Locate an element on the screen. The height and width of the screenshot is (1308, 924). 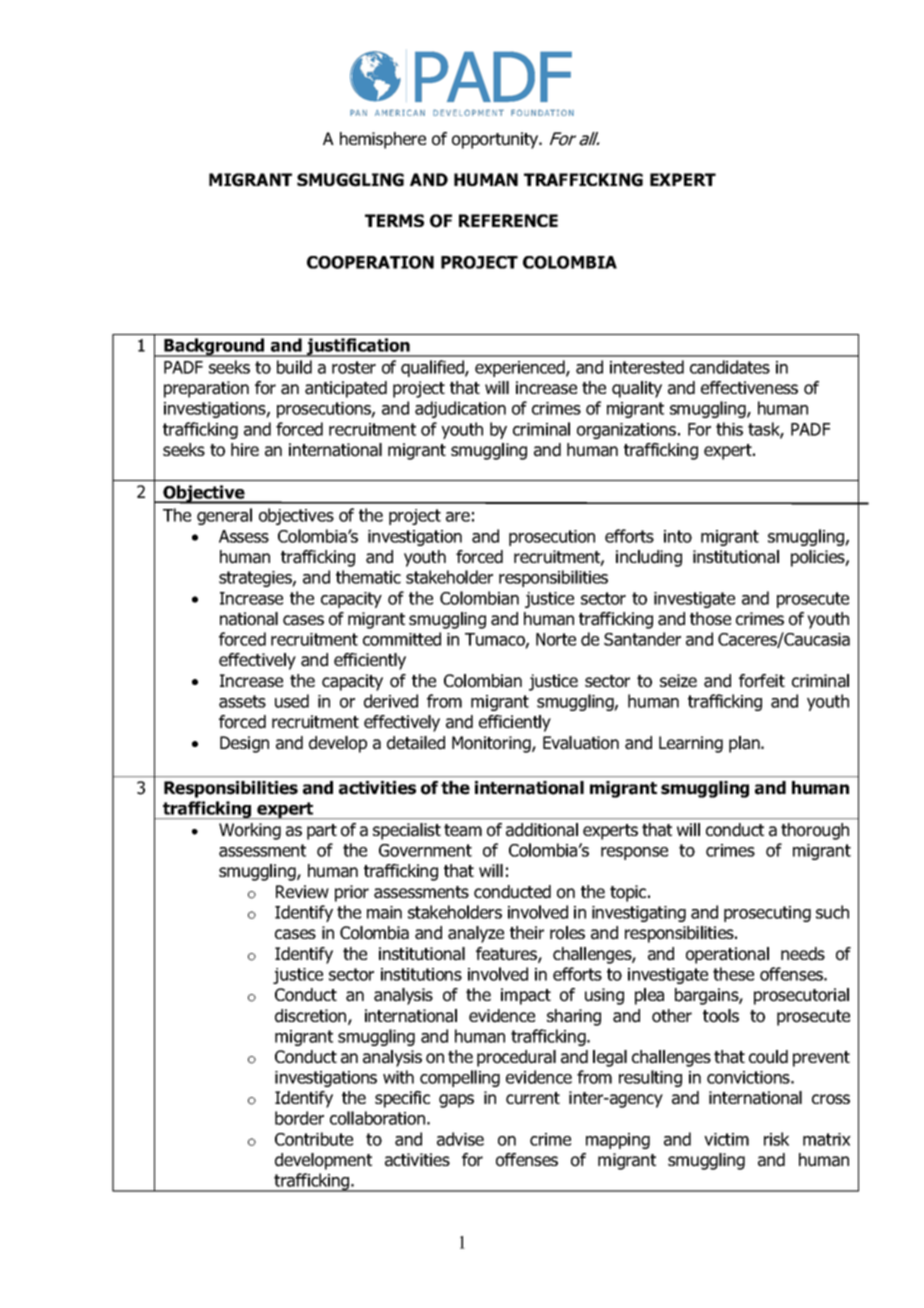
border is located at coordinates (299, 1118).
